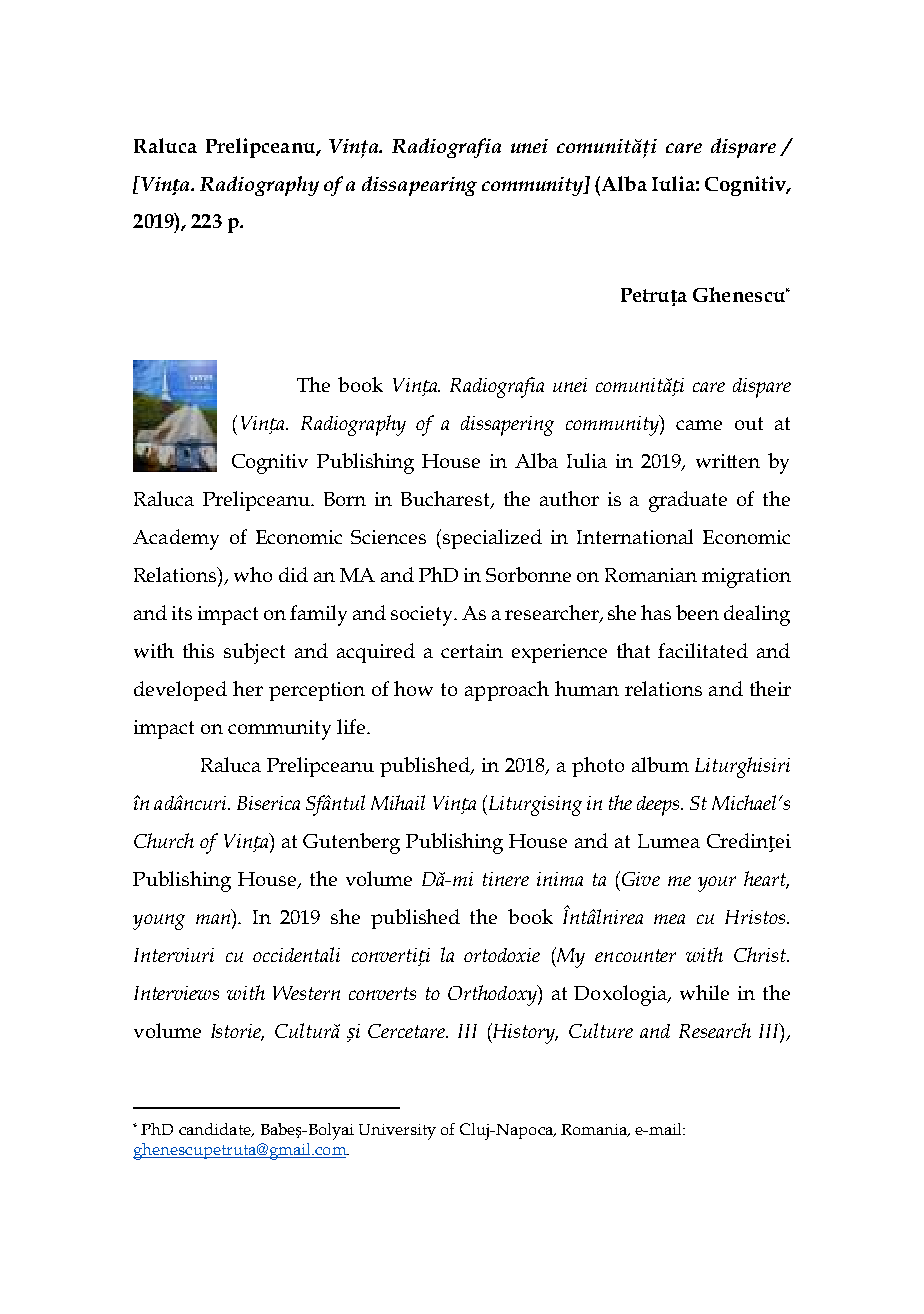 This screenshot has height=1314, width=924. Describe the element at coordinates (446, 499) in the screenshot. I see `Bucharest` at that location.
